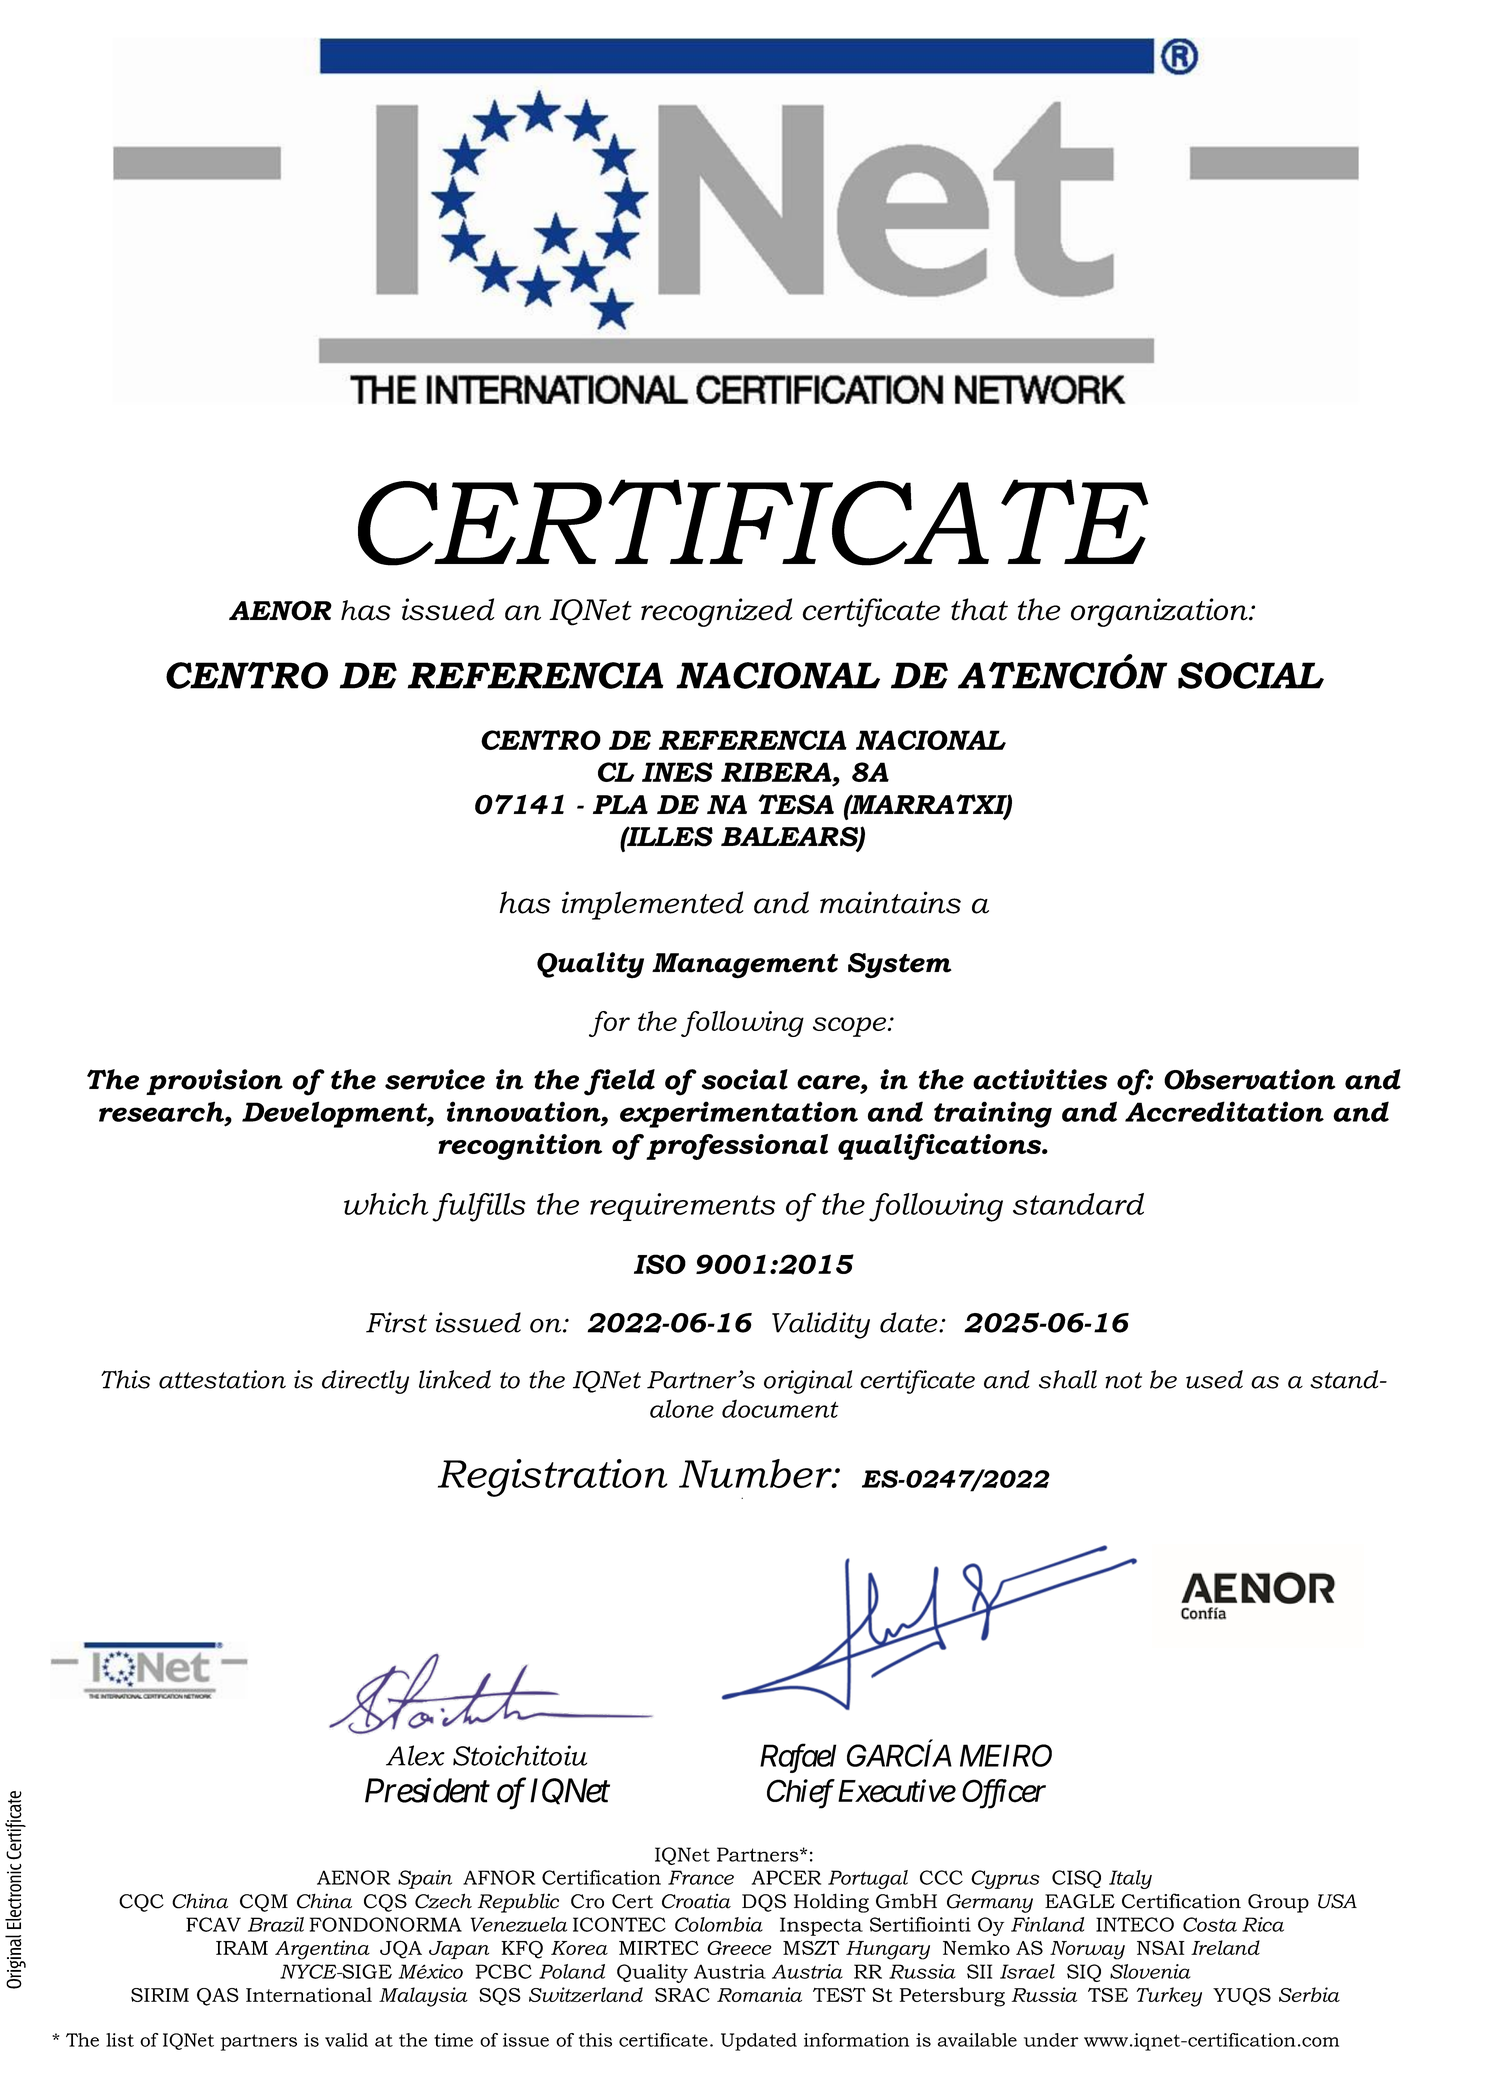  What do you see at coordinates (1214, 1379) in the screenshot?
I see `used` at bounding box center [1214, 1379].
